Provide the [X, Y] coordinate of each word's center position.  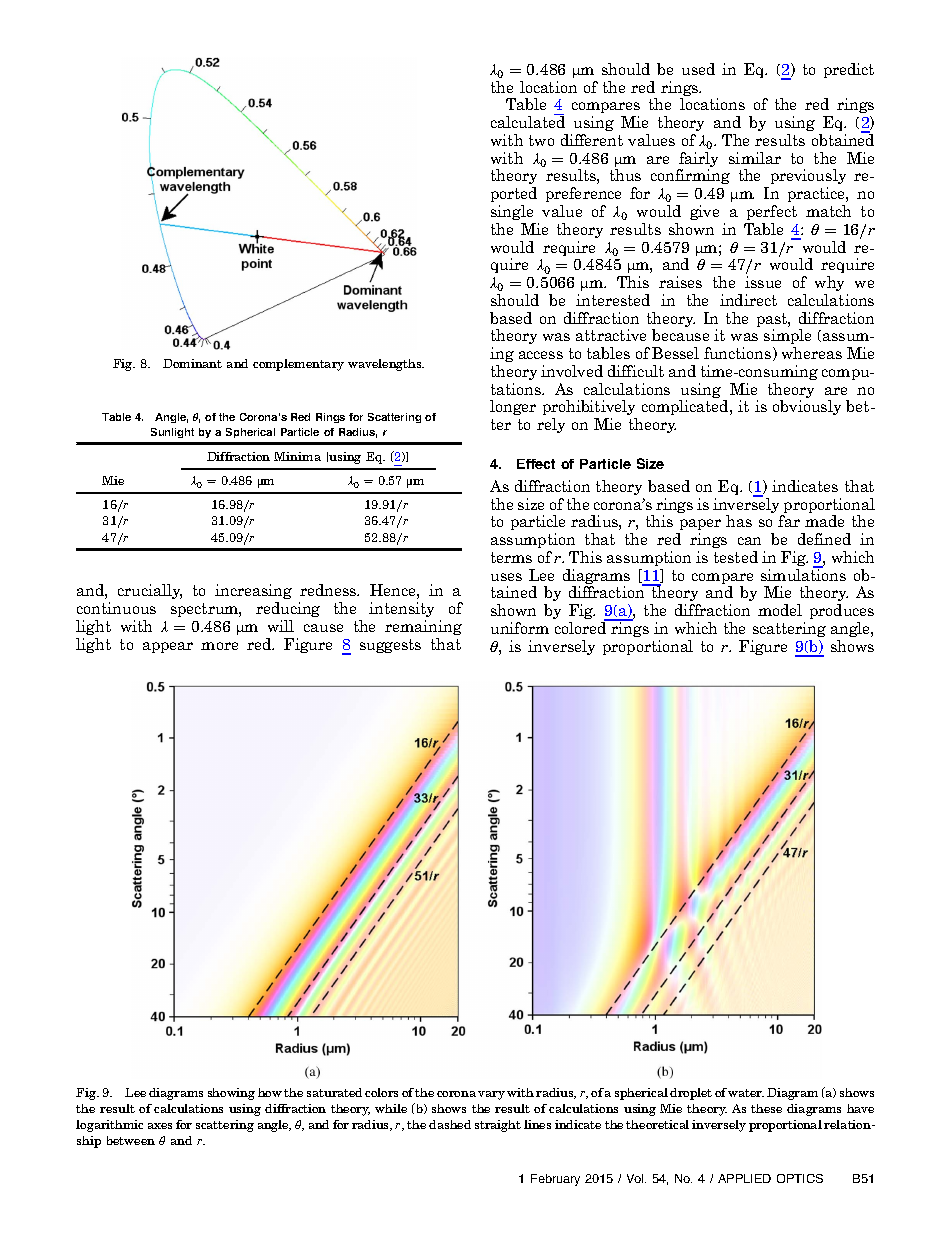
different [592, 140]
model [780, 610]
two [541, 140]
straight [498, 1126]
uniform [520, 628]
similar [755, 158]
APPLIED [744, 1178]
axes [160, 1126]
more [219, 646]
